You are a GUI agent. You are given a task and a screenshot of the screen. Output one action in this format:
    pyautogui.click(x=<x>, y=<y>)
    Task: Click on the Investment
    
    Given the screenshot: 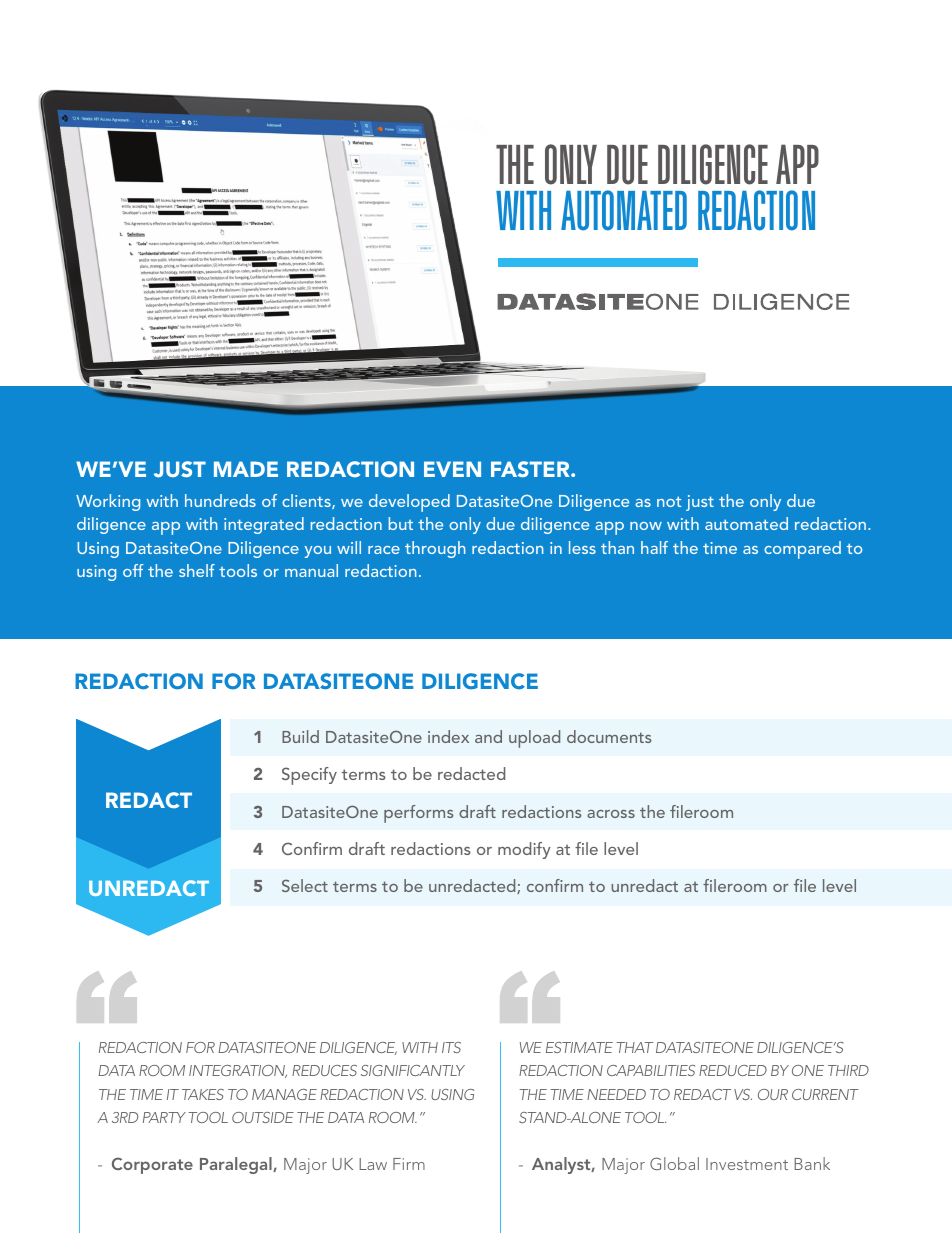 What is the action you would take?
    pyautogui.click(x=747, y=1164)
